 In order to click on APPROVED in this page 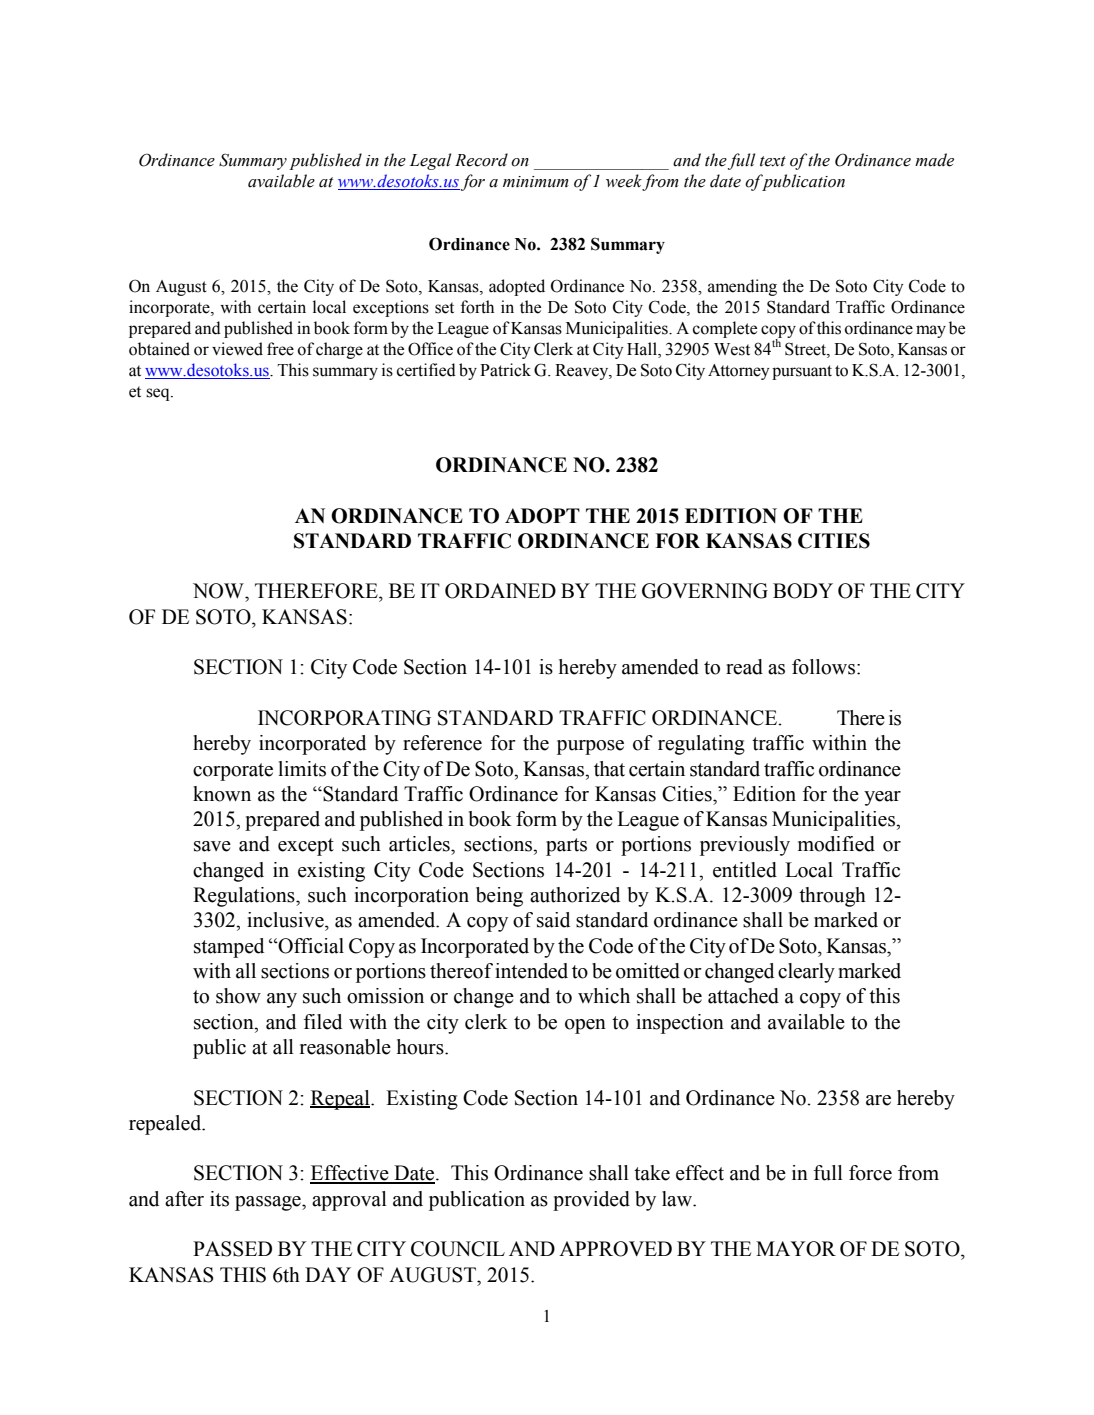, I will do `click(615, 1249)`.
